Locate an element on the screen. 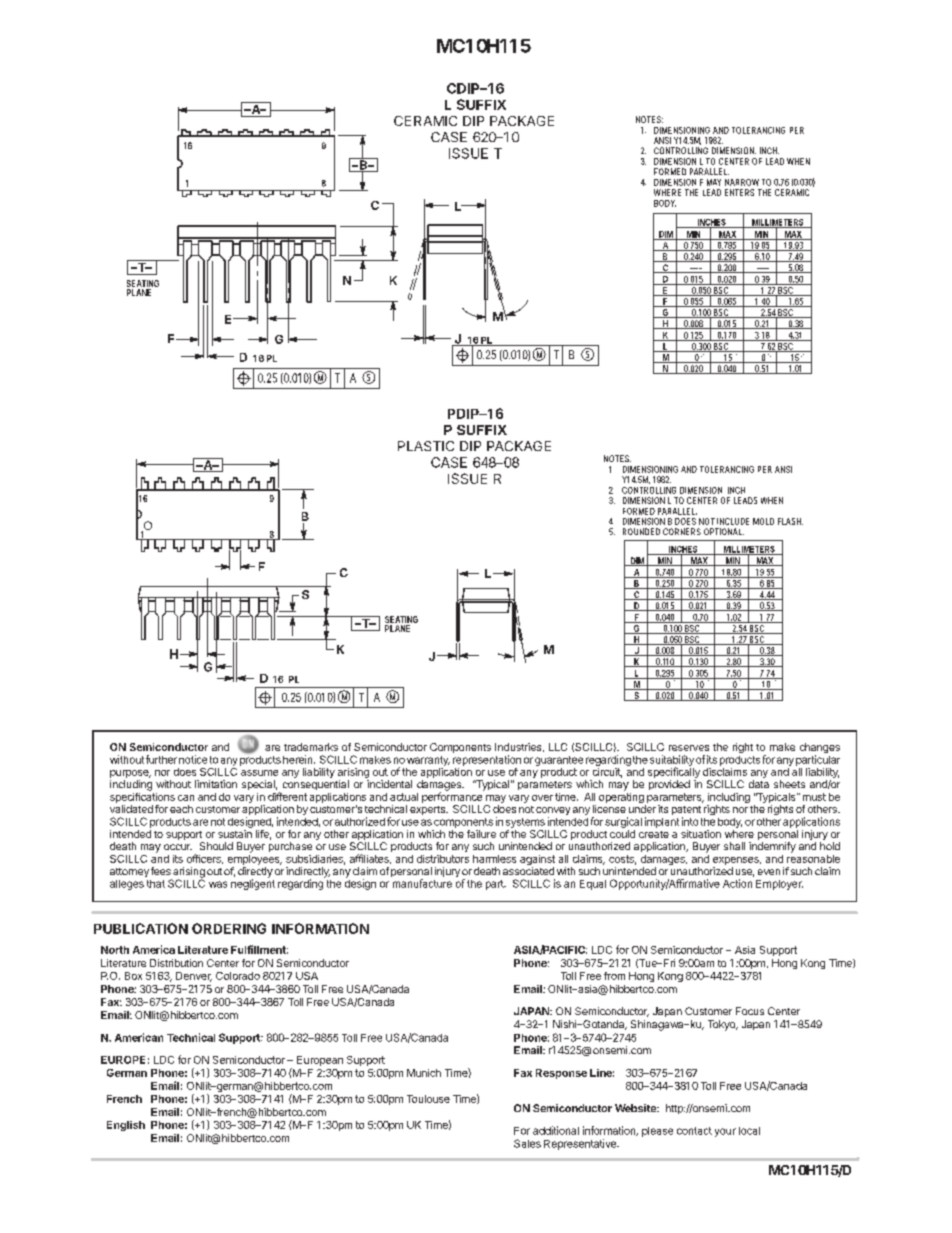 This screenshot has height=1233, width=952. PLASTIC is located at coordinates (426, 446).
